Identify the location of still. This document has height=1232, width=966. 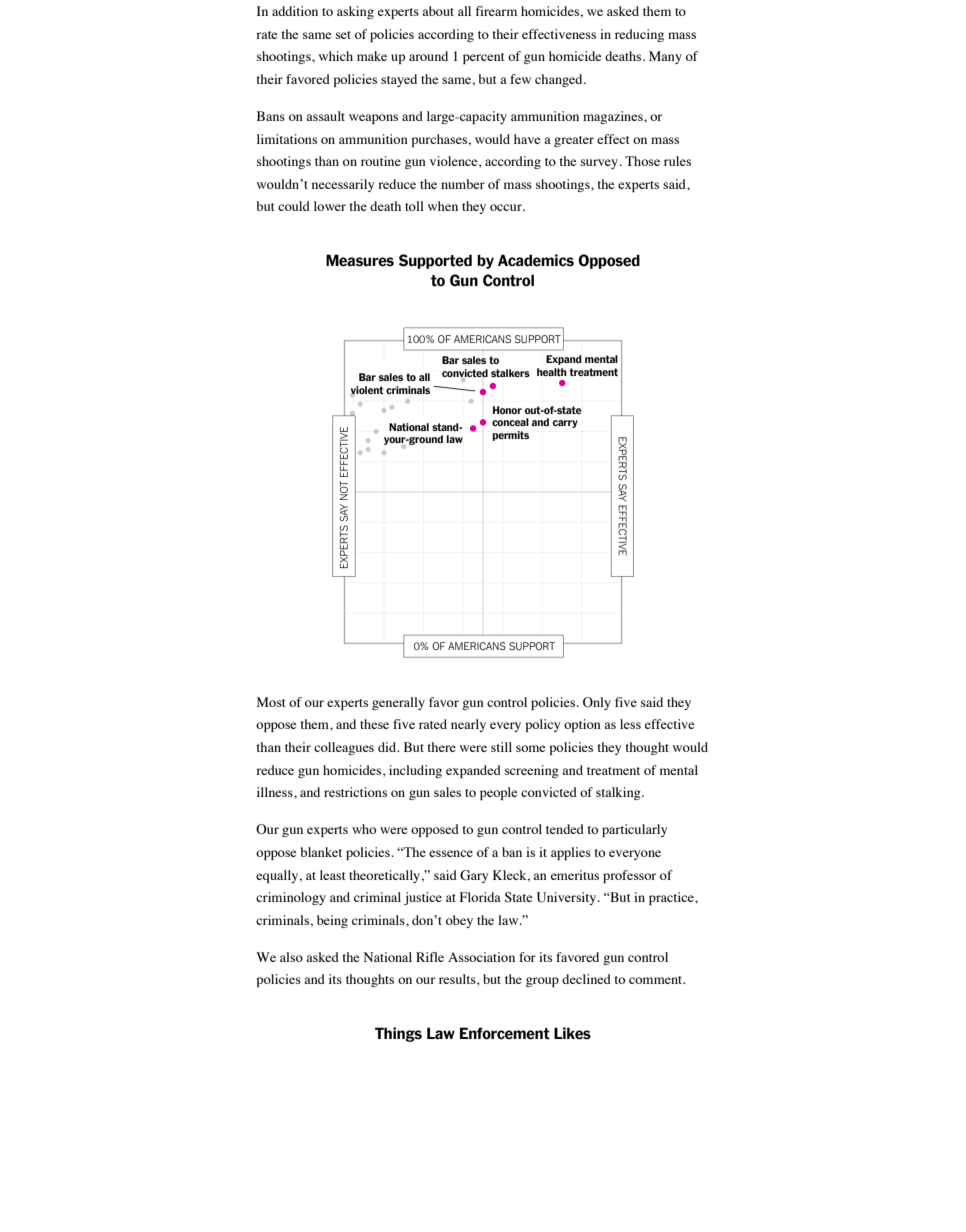
(501, 747).
